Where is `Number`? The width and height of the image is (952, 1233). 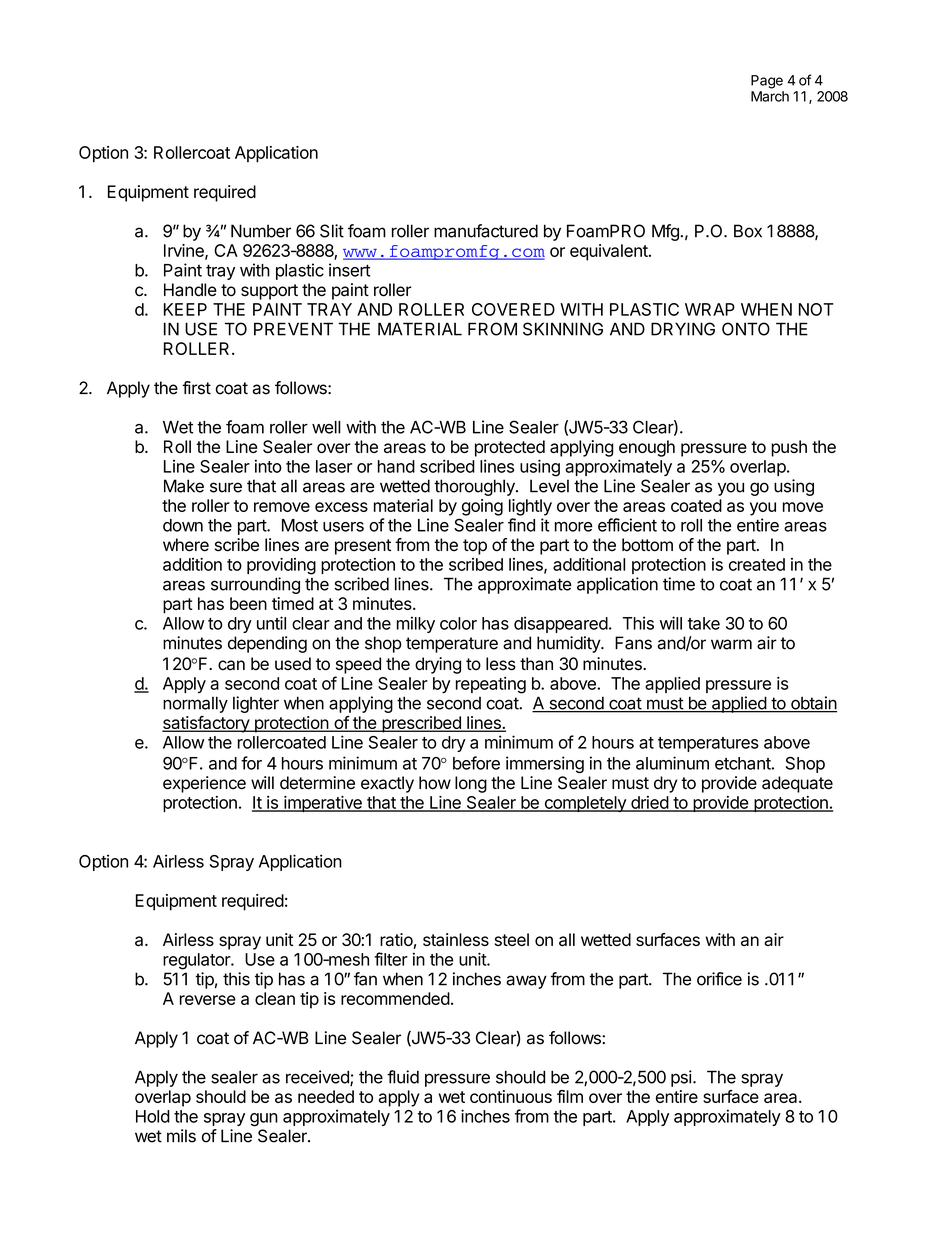
Number is located at coordinates (261, 231).
